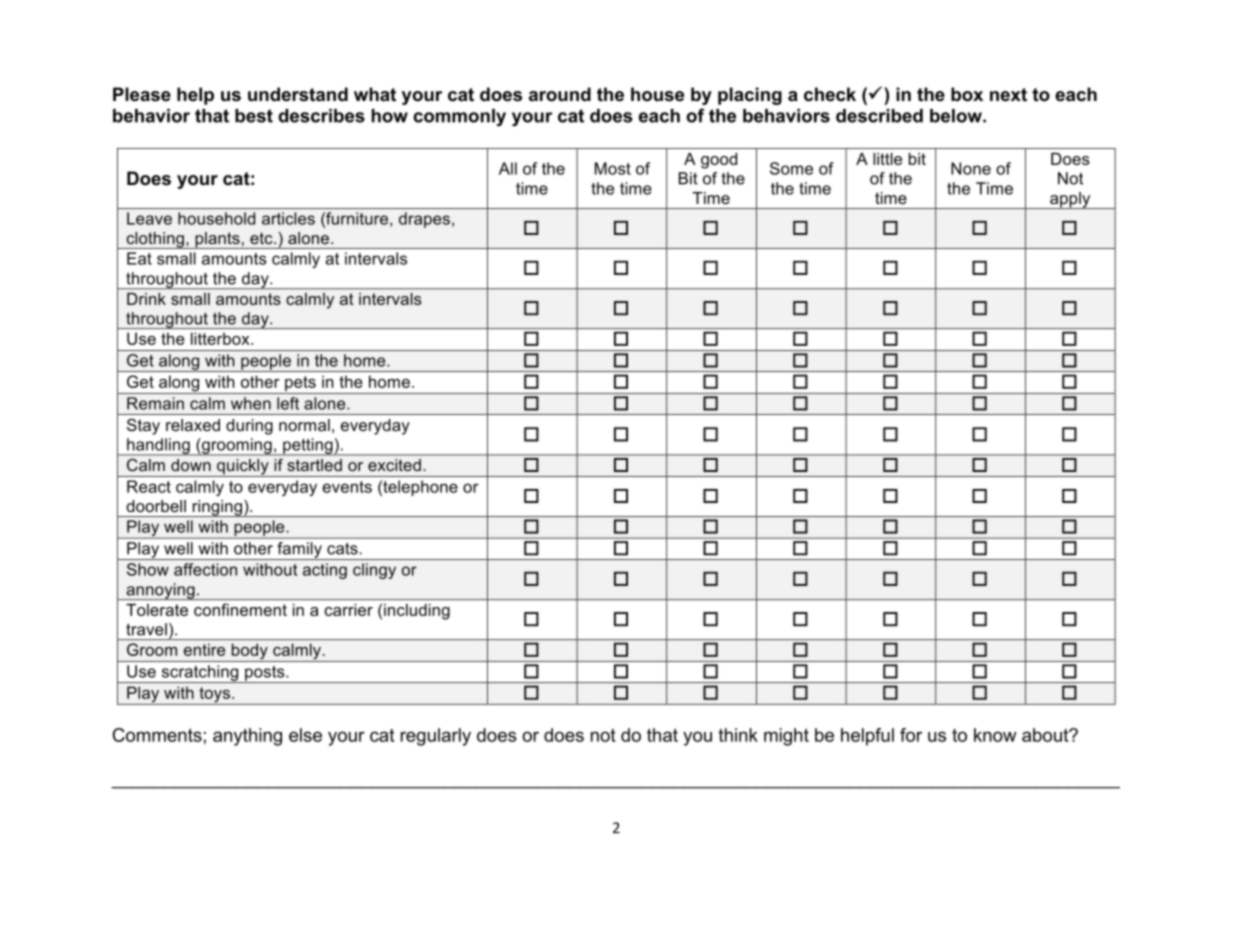 The height and width of the screenshot is (952, 1233). Describe the element at coordinates (424, 220) in the screenshot. I see `drapes` at that location.
